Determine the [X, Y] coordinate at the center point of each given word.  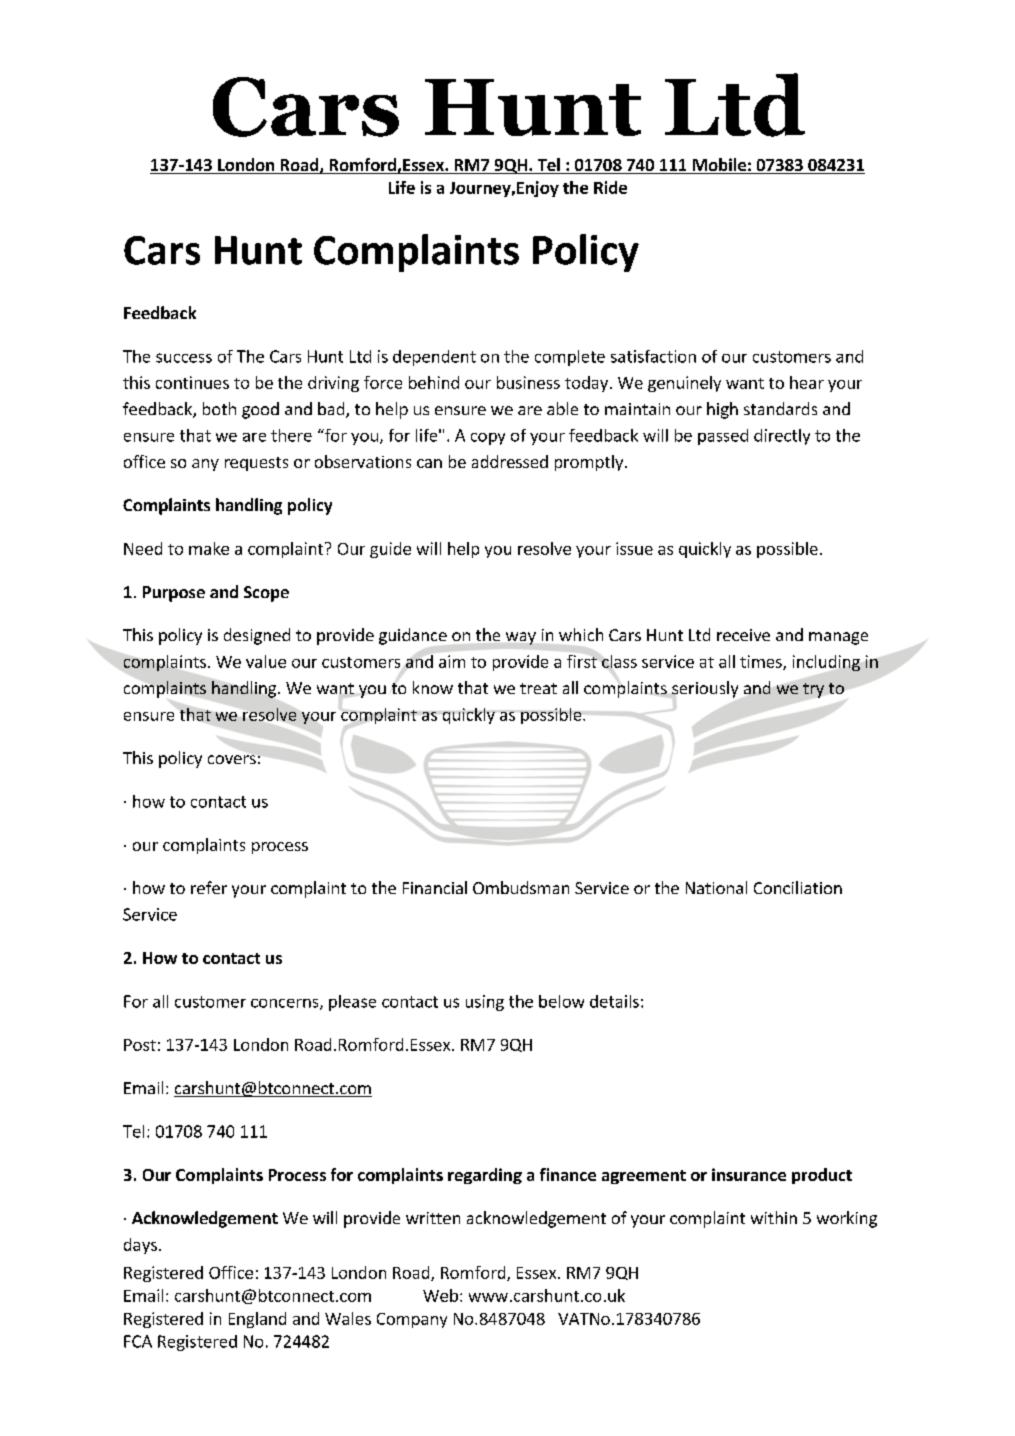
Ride [610, 187]
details [614, 1001]
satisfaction [653, 356]
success [184, 358]
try [813, 690]
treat [538, 688]
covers [232, 759]
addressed [510, 461]
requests [256, 464]
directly [782, 437]
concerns [286, 1004]
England [257, 1320]
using [485, 1003]
